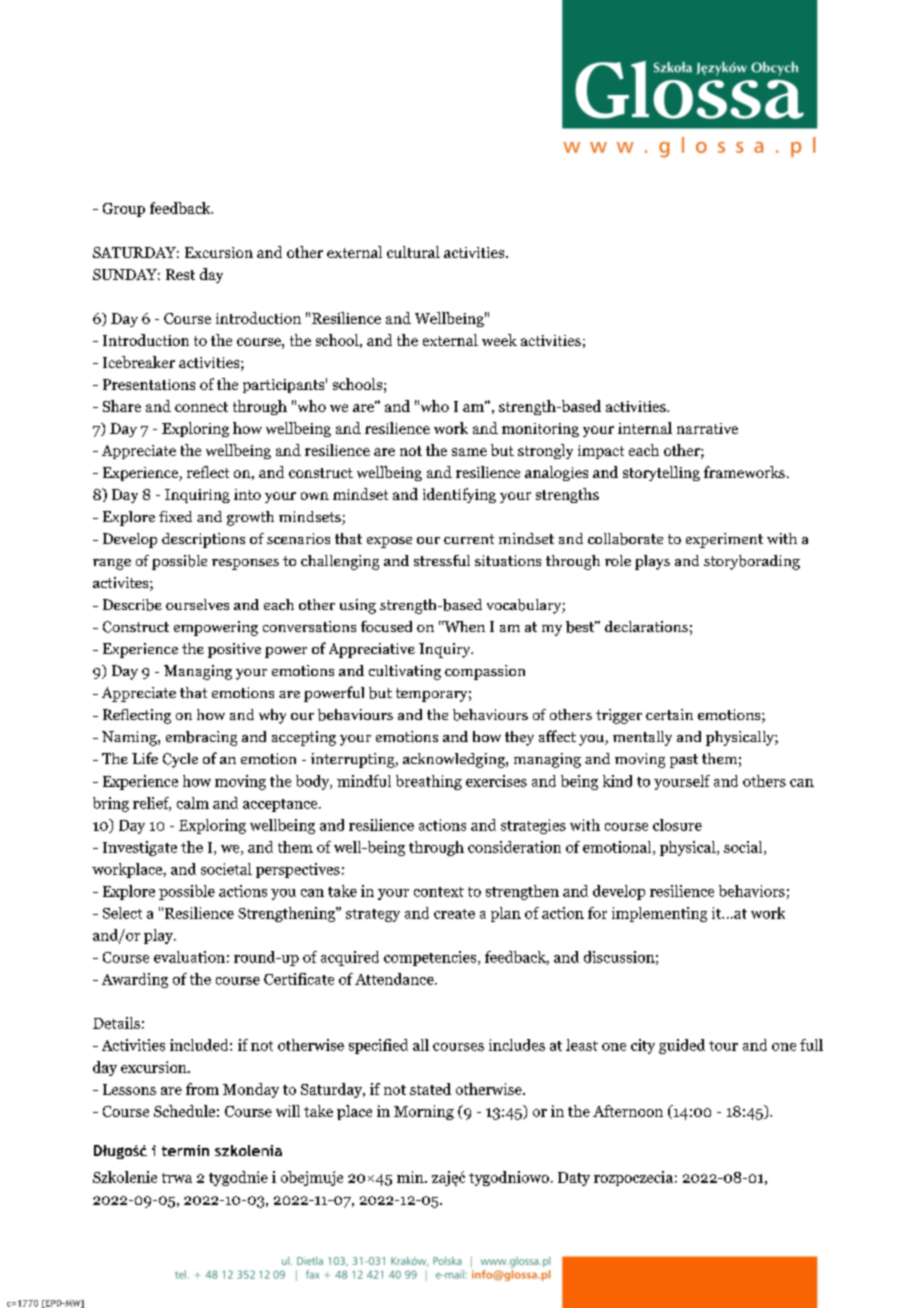  What do you see at coordinates (234, 650) in the image?
I see `positive` at bounding box center [234, 650].
